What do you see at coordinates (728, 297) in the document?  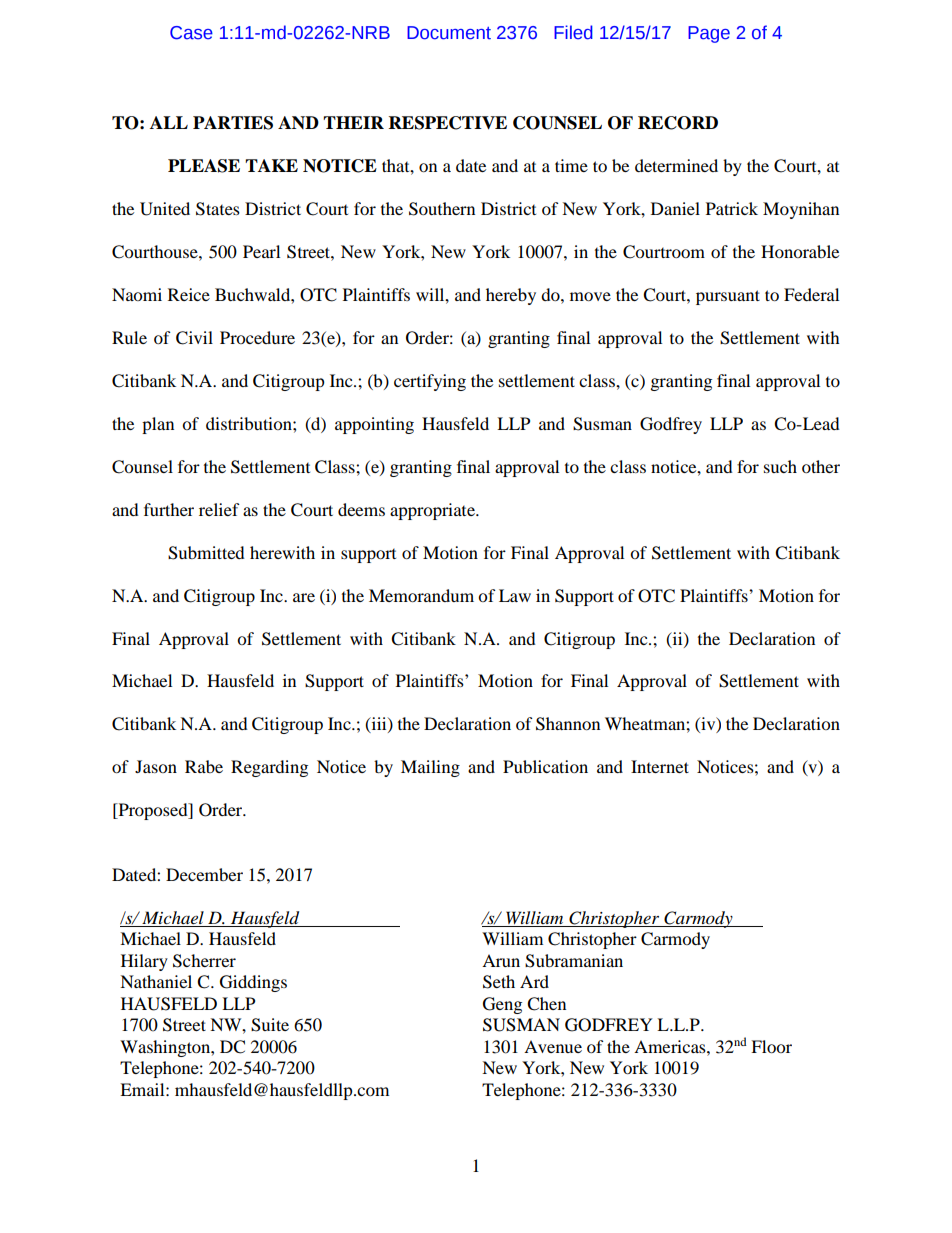 I see `pursuant` at bounding box center [728, 297].
